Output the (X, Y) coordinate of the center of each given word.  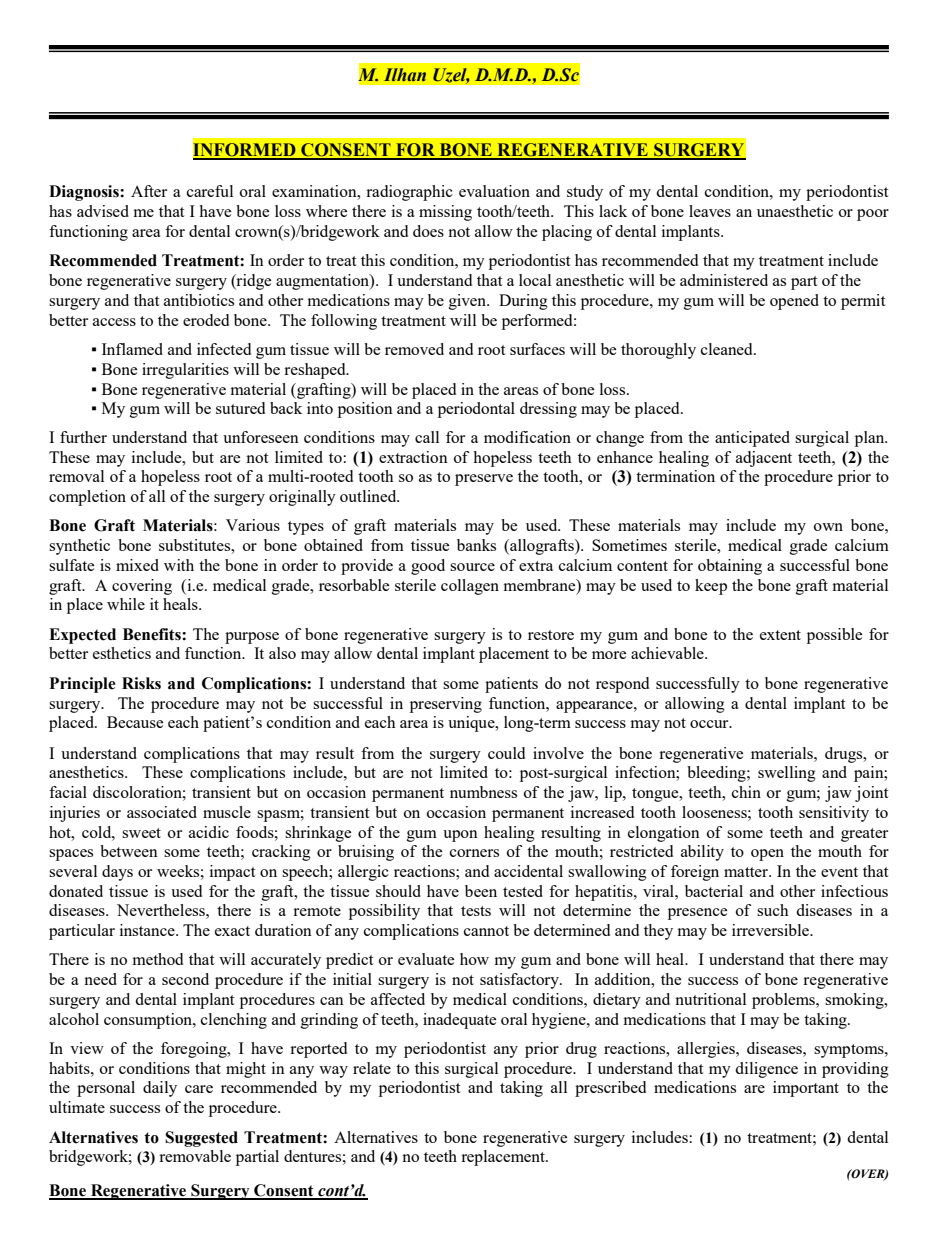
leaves (710, 211)
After (149, 191)
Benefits (153, 634)
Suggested (201, 1139)
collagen (470, 587)
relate (372, 1068)
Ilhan (405, 74)
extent (780, 635)
